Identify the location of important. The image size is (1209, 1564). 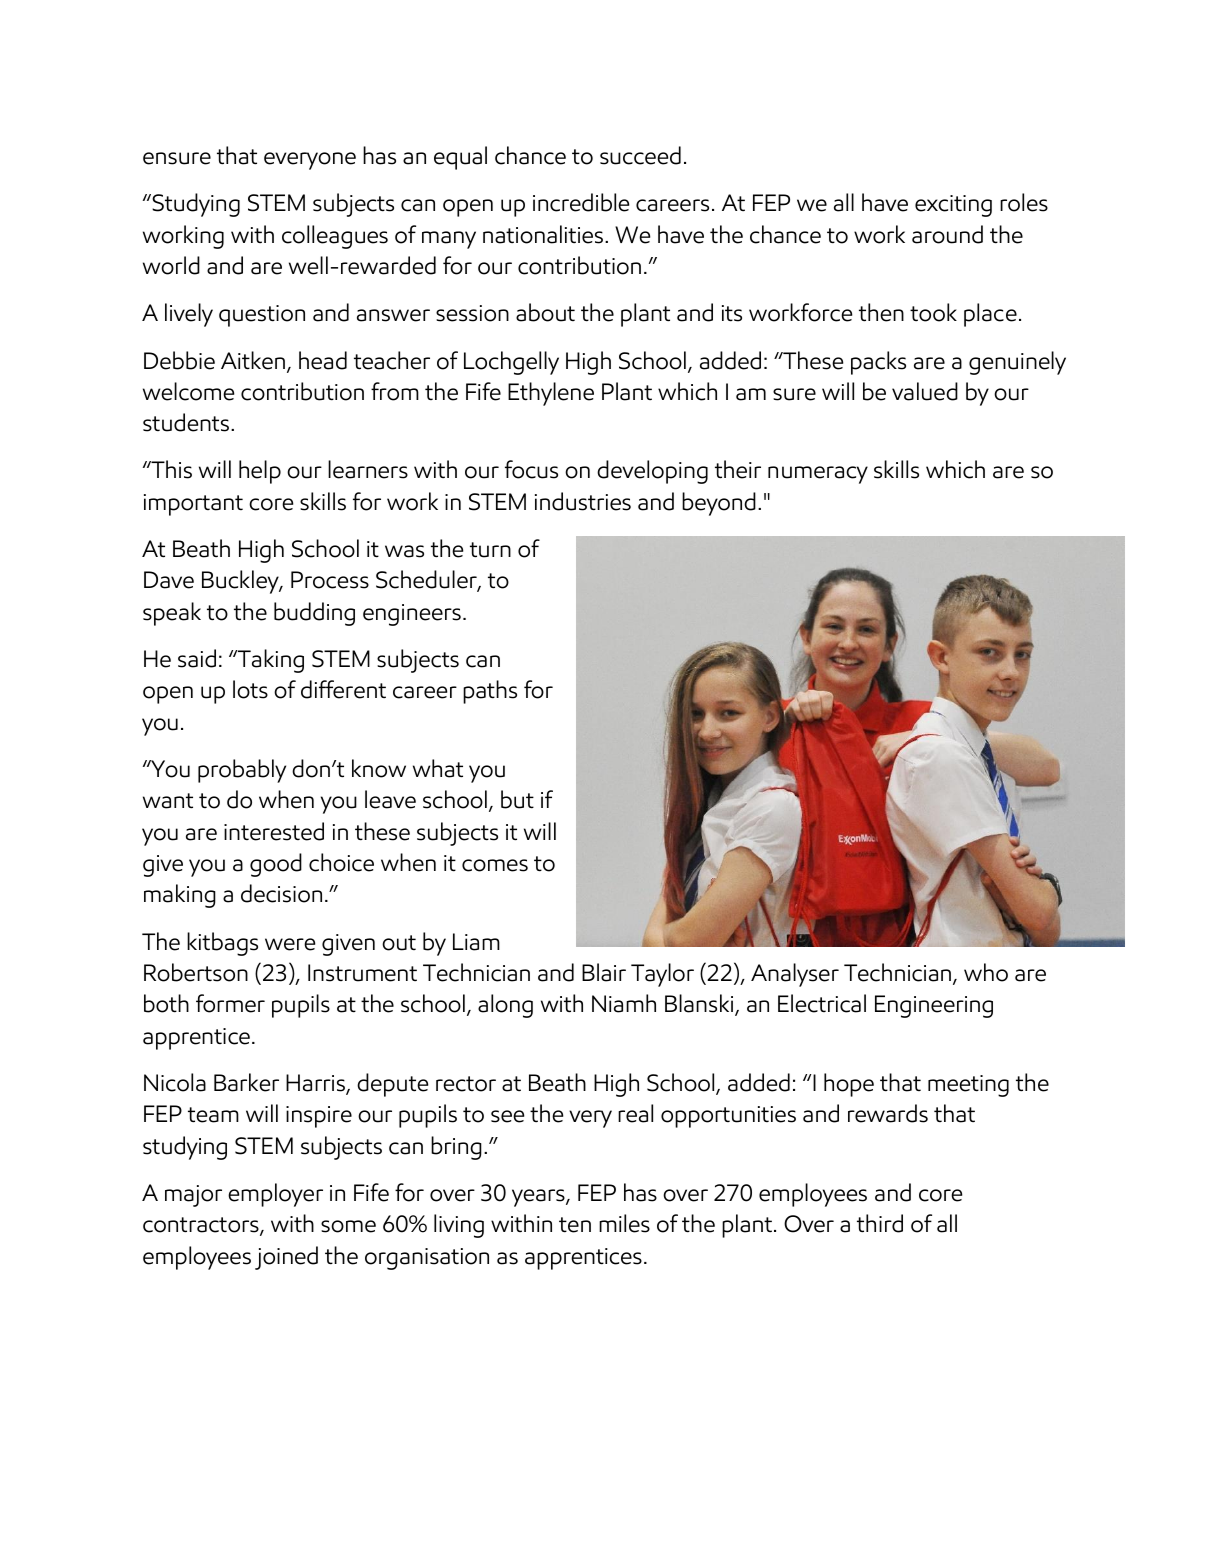
(193, 505).
